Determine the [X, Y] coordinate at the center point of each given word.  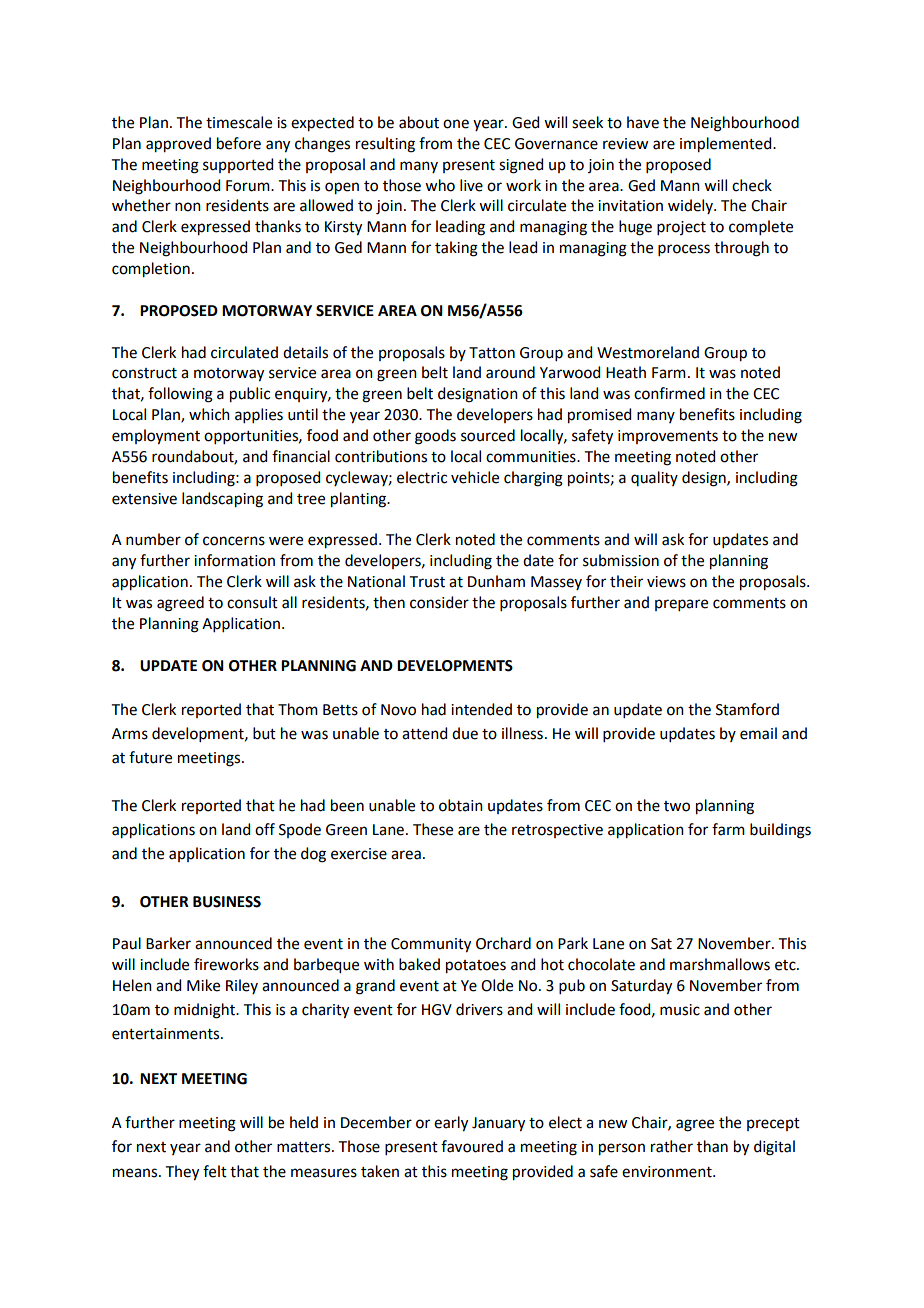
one [456, 124]
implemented [727, 145]
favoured [472, 1146]
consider [439, 602]
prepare [681, 605]
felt [215, 1171]
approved [178, 145]
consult [252, 602]
